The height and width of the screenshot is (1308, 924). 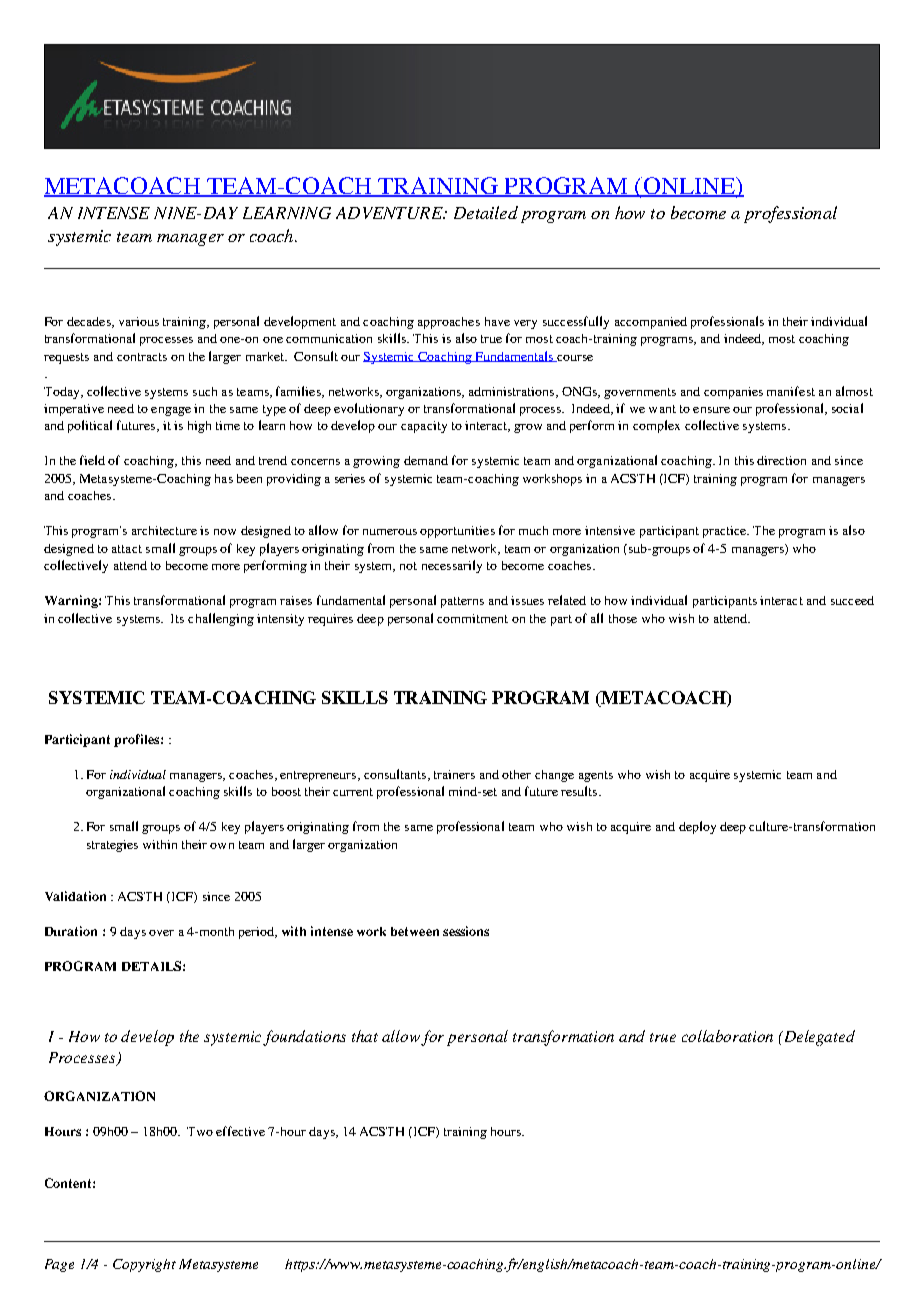 I want to click on Detailed, so click(x=486, y=212).
